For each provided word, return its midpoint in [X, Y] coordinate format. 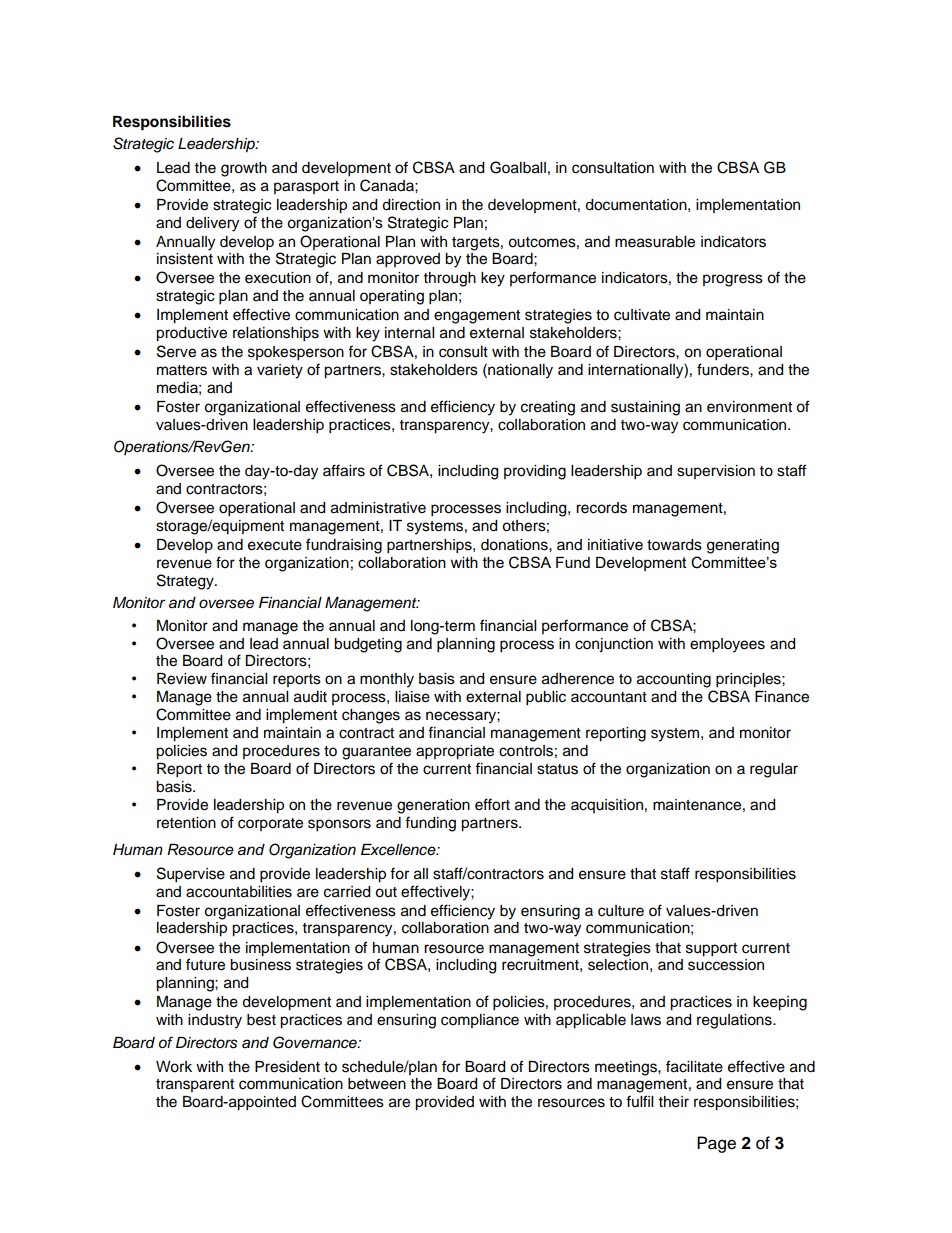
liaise [412, 697]
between [377, 1084]
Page [716, 1144]
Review [182, 679]
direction [411, 205]
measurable [655, 242]
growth [244, 169]
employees [727, 645]
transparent [195, 1085]
